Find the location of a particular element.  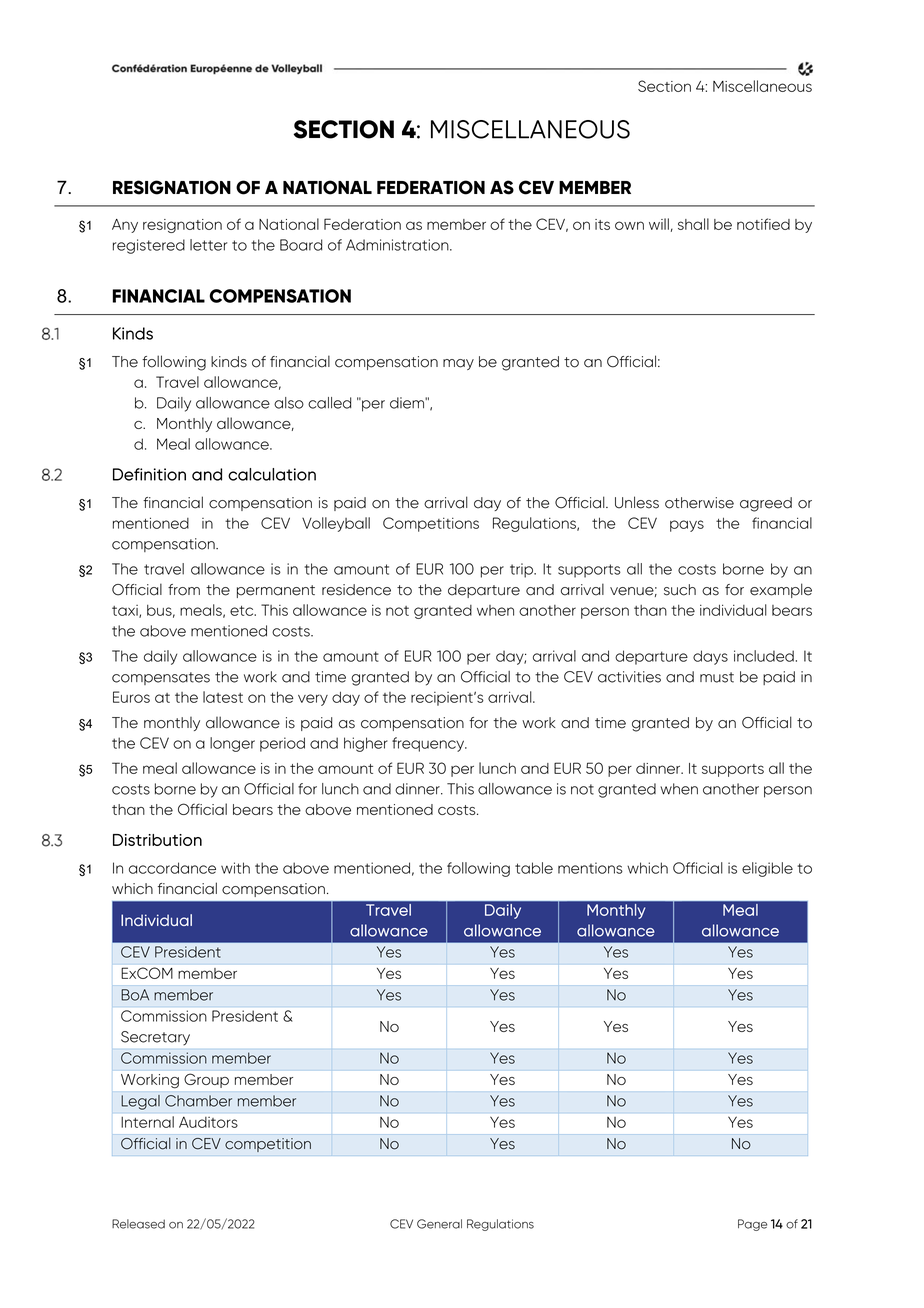

frequency is located at coordinates (429, 744).
